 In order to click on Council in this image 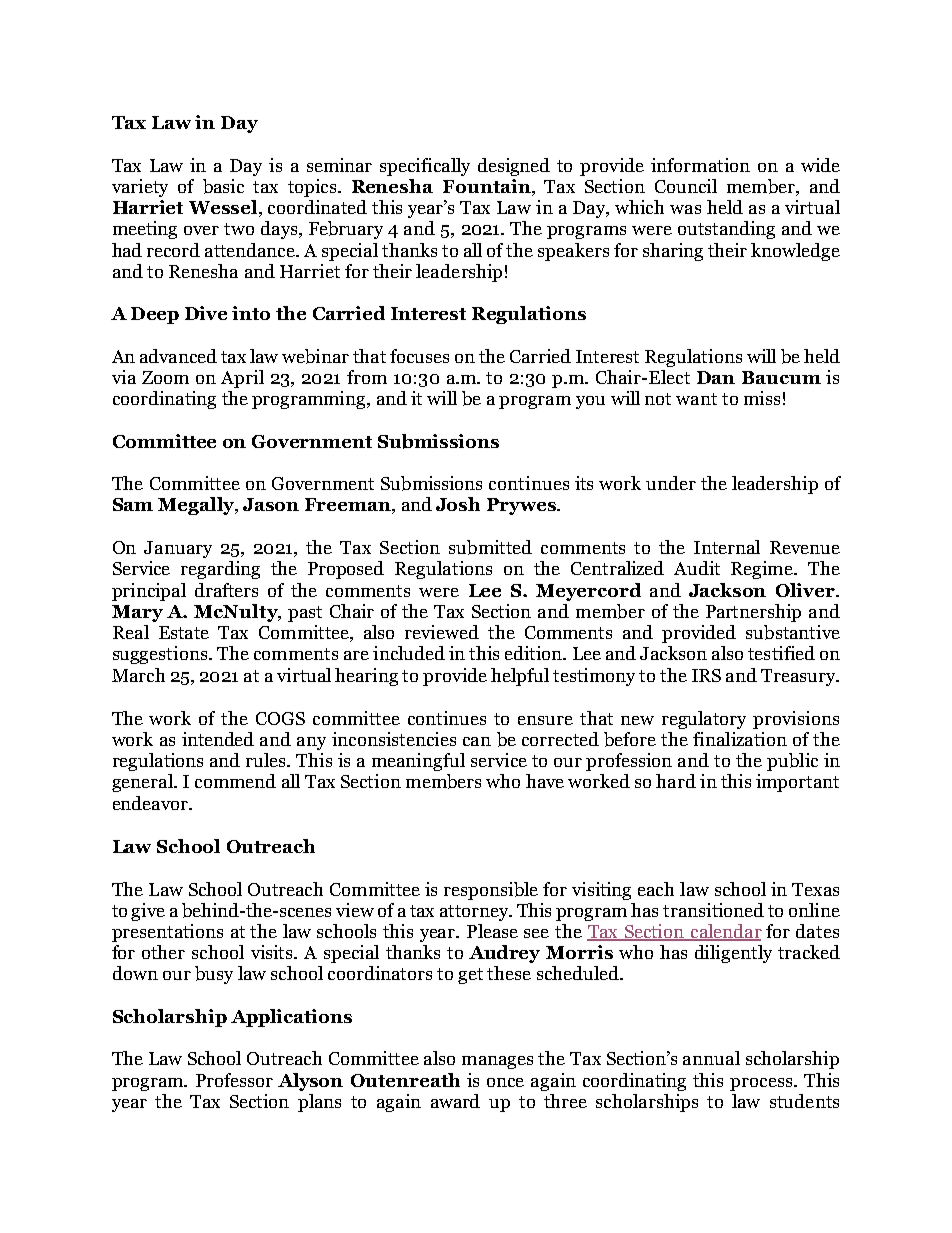, I will do `click(686, 186)`.
